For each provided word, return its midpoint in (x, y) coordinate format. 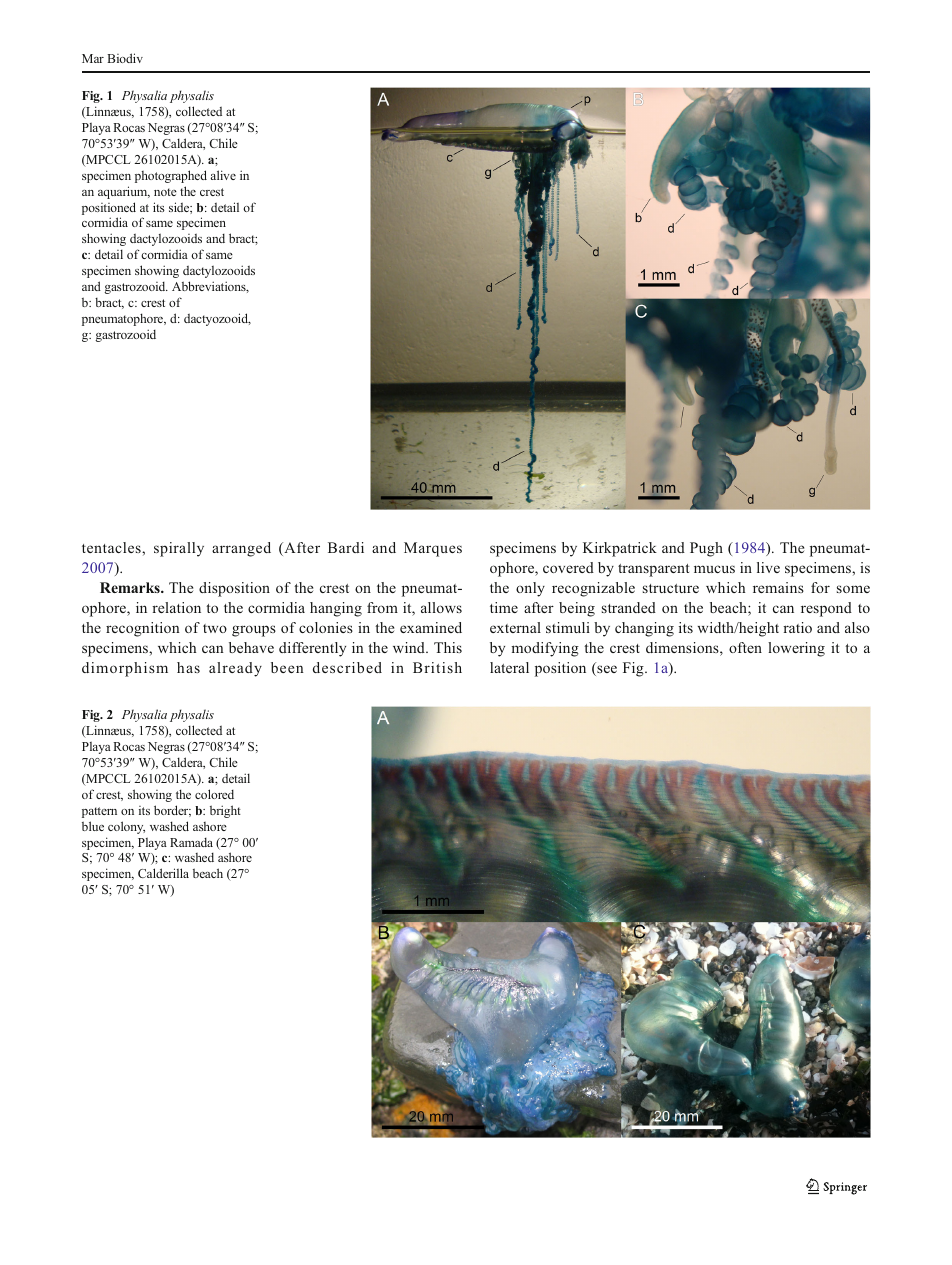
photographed (171, 176)
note (165, 192)
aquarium (124, 192)
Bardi (346, 547)
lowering (796, 649)
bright (225, 811)
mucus (714, 569)
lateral (509, 667)
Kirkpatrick (620, 549)
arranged (241, 549)
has (188, 667)
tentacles (112, 547)
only (530, 589)
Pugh (706, 549)
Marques (433, 549)
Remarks (131, 587)
